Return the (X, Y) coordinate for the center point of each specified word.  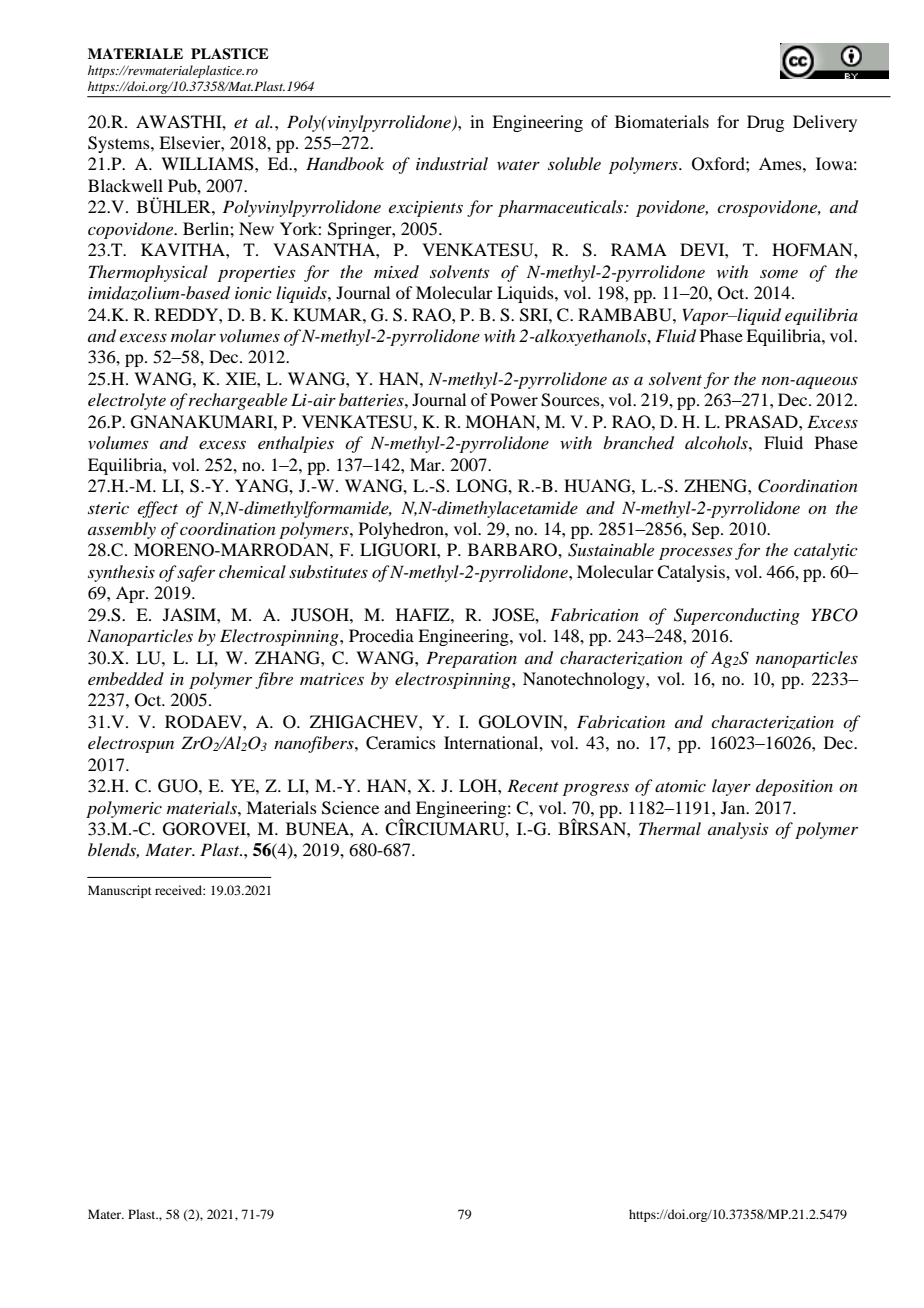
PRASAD (762, 422)
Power (514, 399)
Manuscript (120, 891)
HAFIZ (424, 614)
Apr (131, 594)
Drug (765, 123)
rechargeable (238, 401)
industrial (452, 163)
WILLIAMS (208, 164)
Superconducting (737, 616)
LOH (479, 786)
